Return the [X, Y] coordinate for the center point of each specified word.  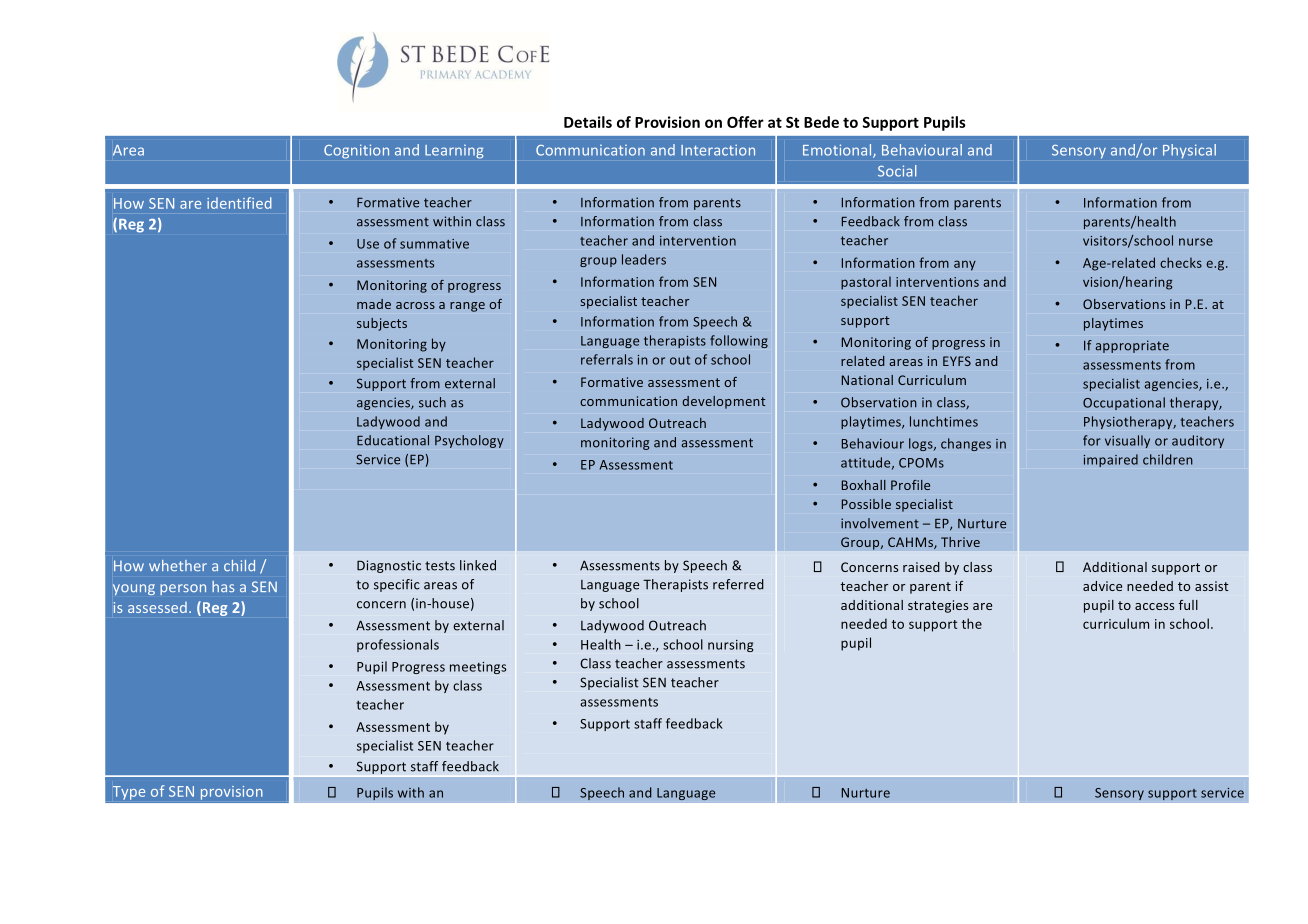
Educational [393, 440]
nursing [730, 646]
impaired [1111, 460]
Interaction [718, 150]
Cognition [356, 151]
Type [129, 793]
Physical [1189, 151]
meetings [478, 668]
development [723, 402]
